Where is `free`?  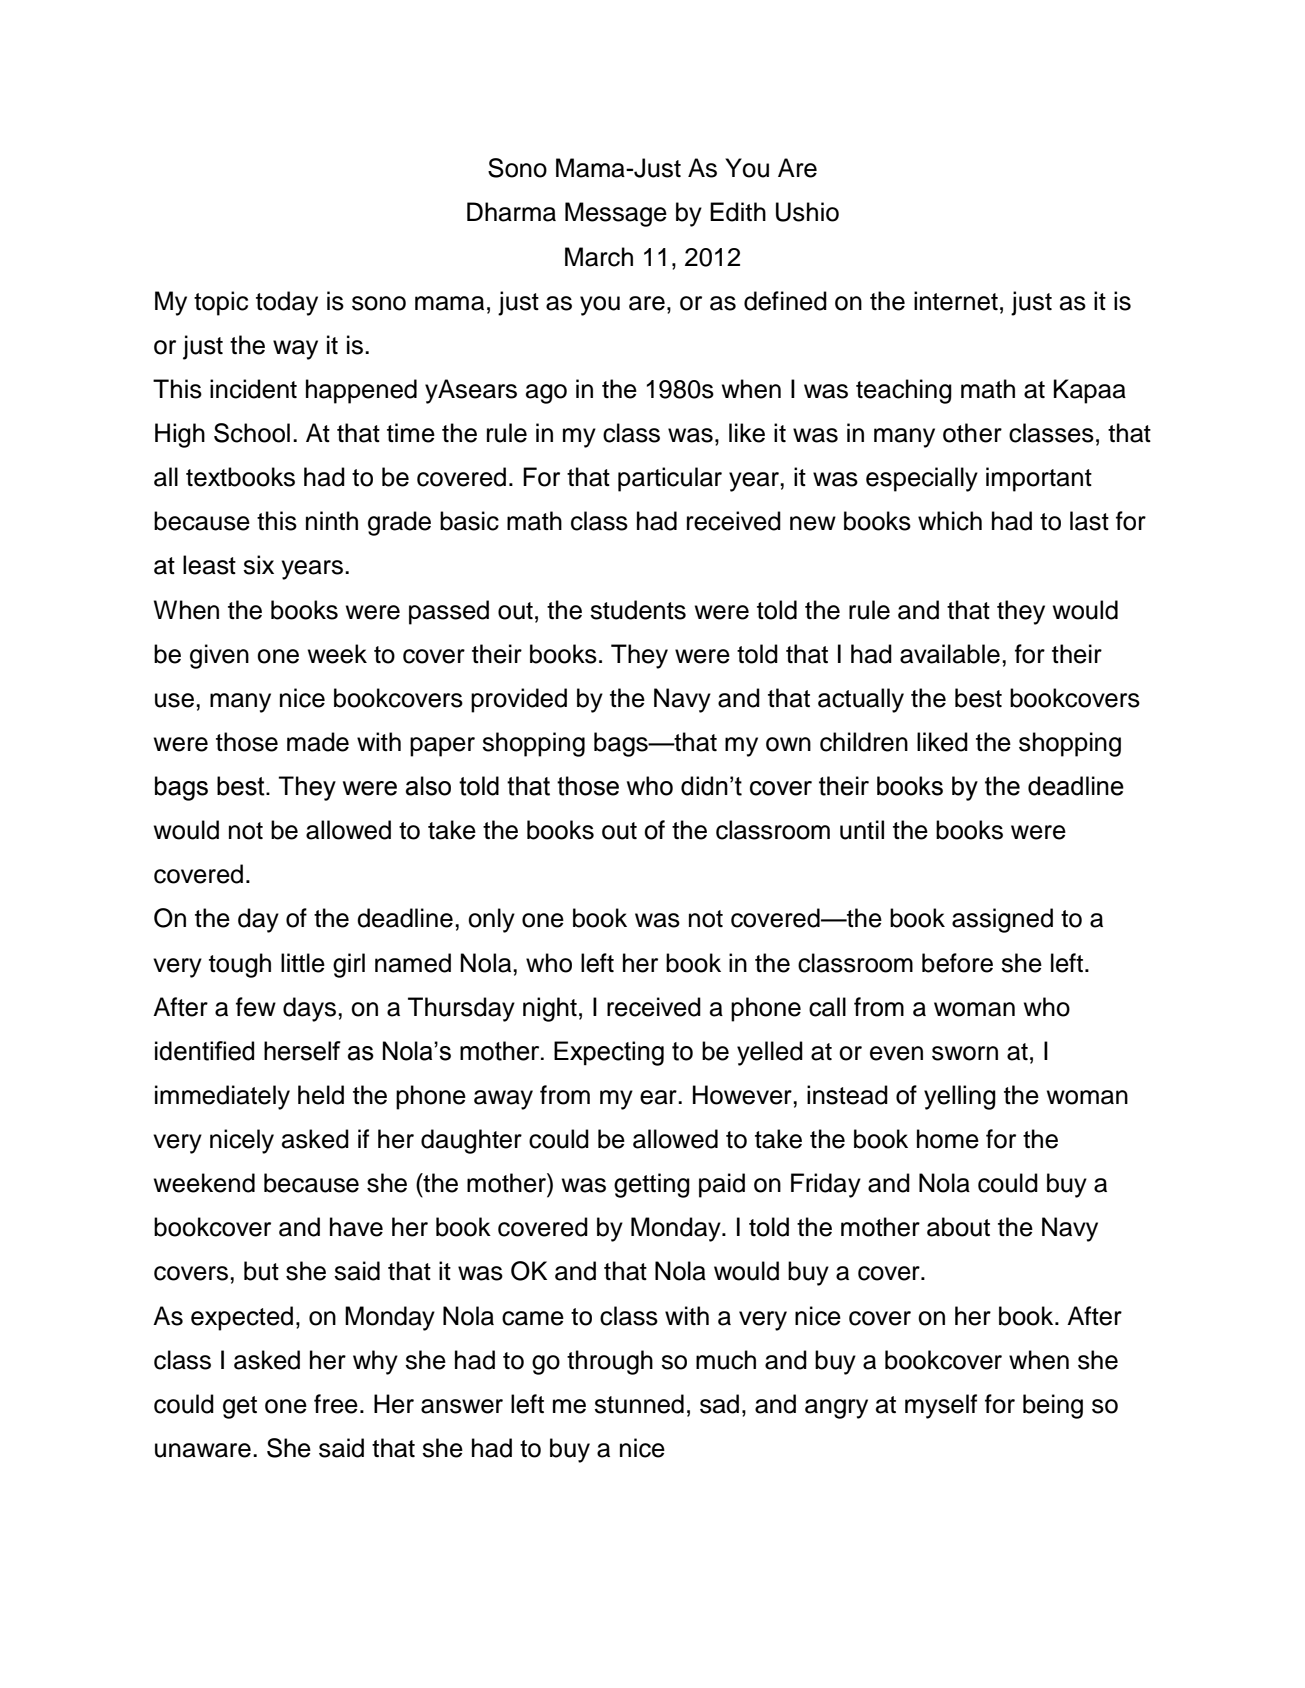
free is located at coordinates (336, 1404).
